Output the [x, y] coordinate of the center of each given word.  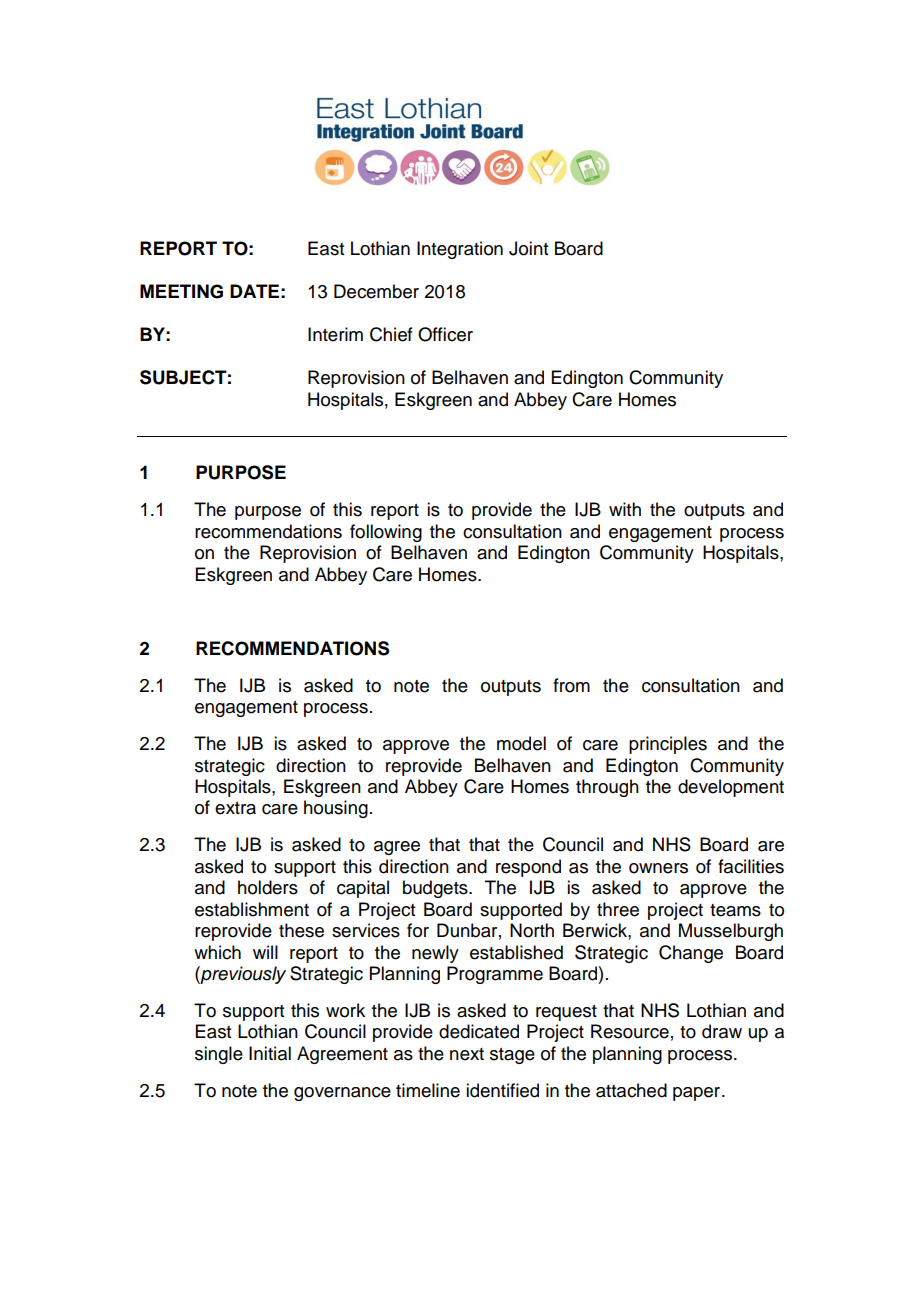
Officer [445, 334]
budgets [436, 889]
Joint [528, 248]
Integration [460, 250]
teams [735, 910]
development [731, 788]
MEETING [181, 291]
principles [668, 745]
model [521, 743]
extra [235, 808]
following [386, 533]
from [571, 685]
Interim [335, 334]
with [625, 509]
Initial [270, 1053]
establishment [252, 909]
